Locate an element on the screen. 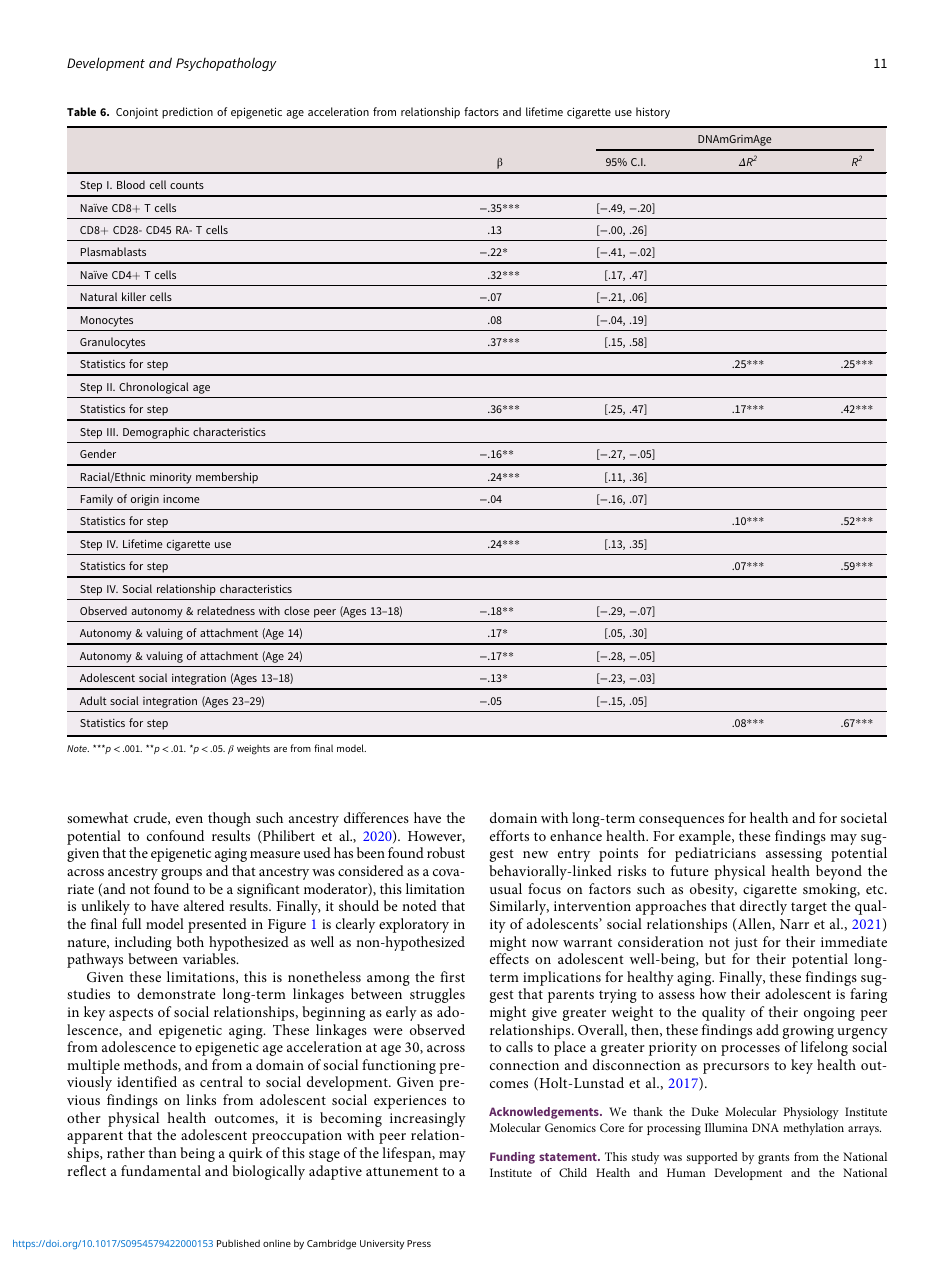 The image size is (952, 1270). societal is located at coordinates (864, 817).
